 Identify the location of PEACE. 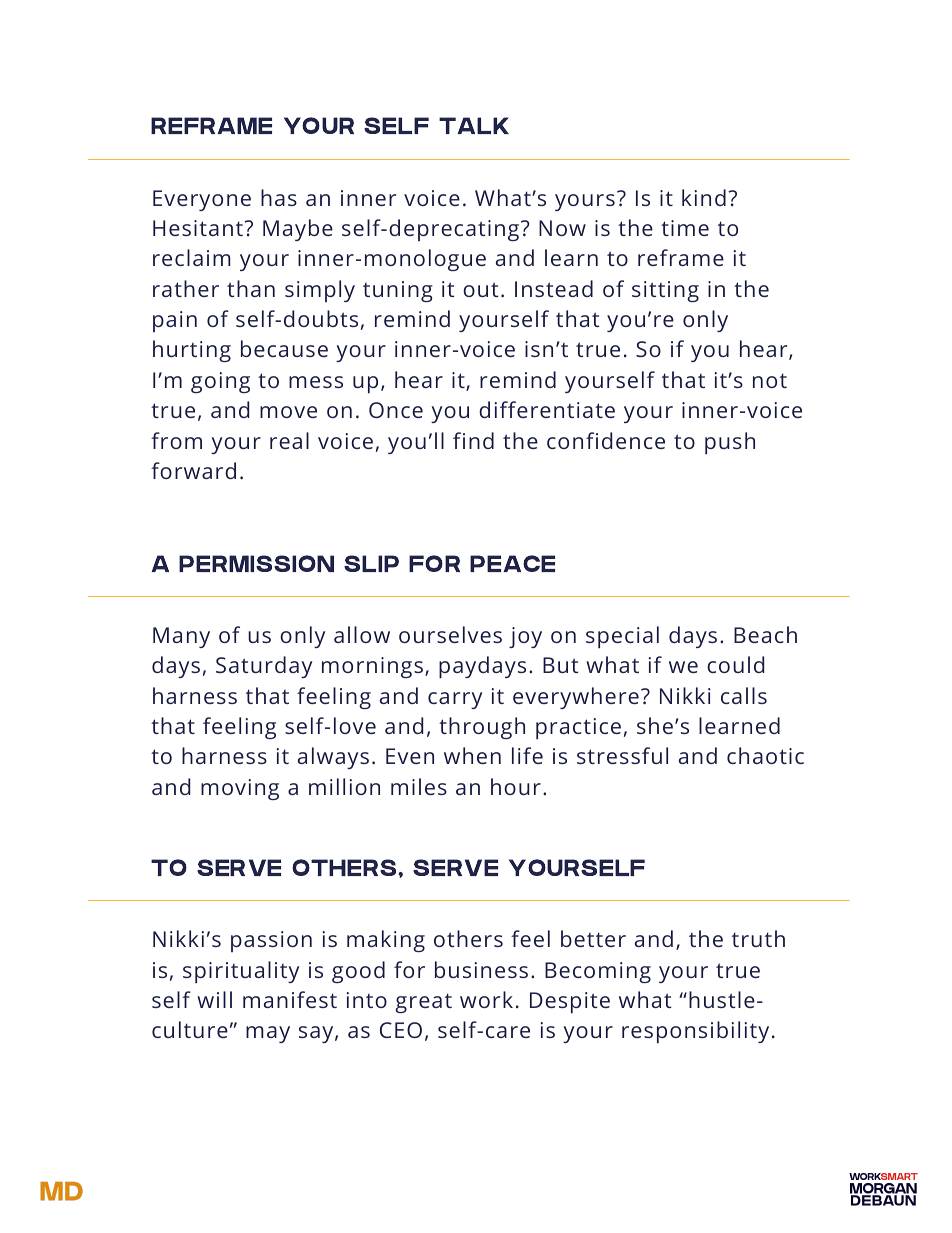
(512, 563).
